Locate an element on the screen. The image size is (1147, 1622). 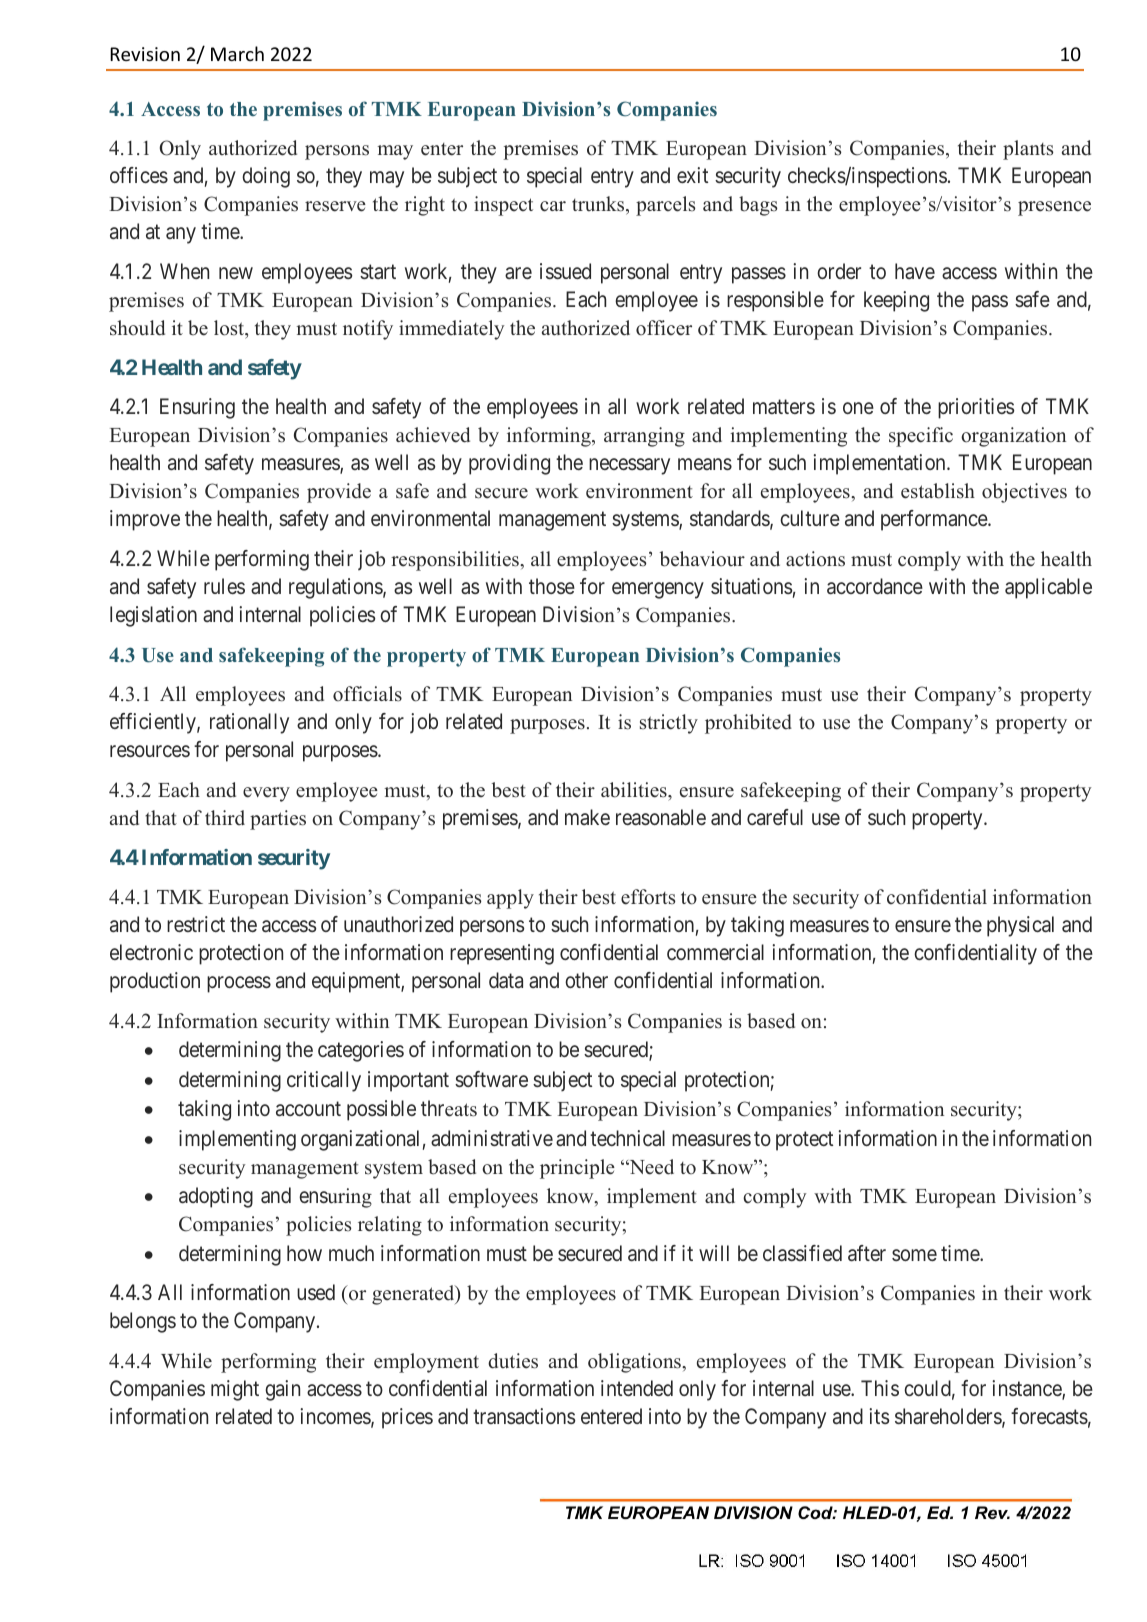
plants is located at coordinates (1028, 150).
